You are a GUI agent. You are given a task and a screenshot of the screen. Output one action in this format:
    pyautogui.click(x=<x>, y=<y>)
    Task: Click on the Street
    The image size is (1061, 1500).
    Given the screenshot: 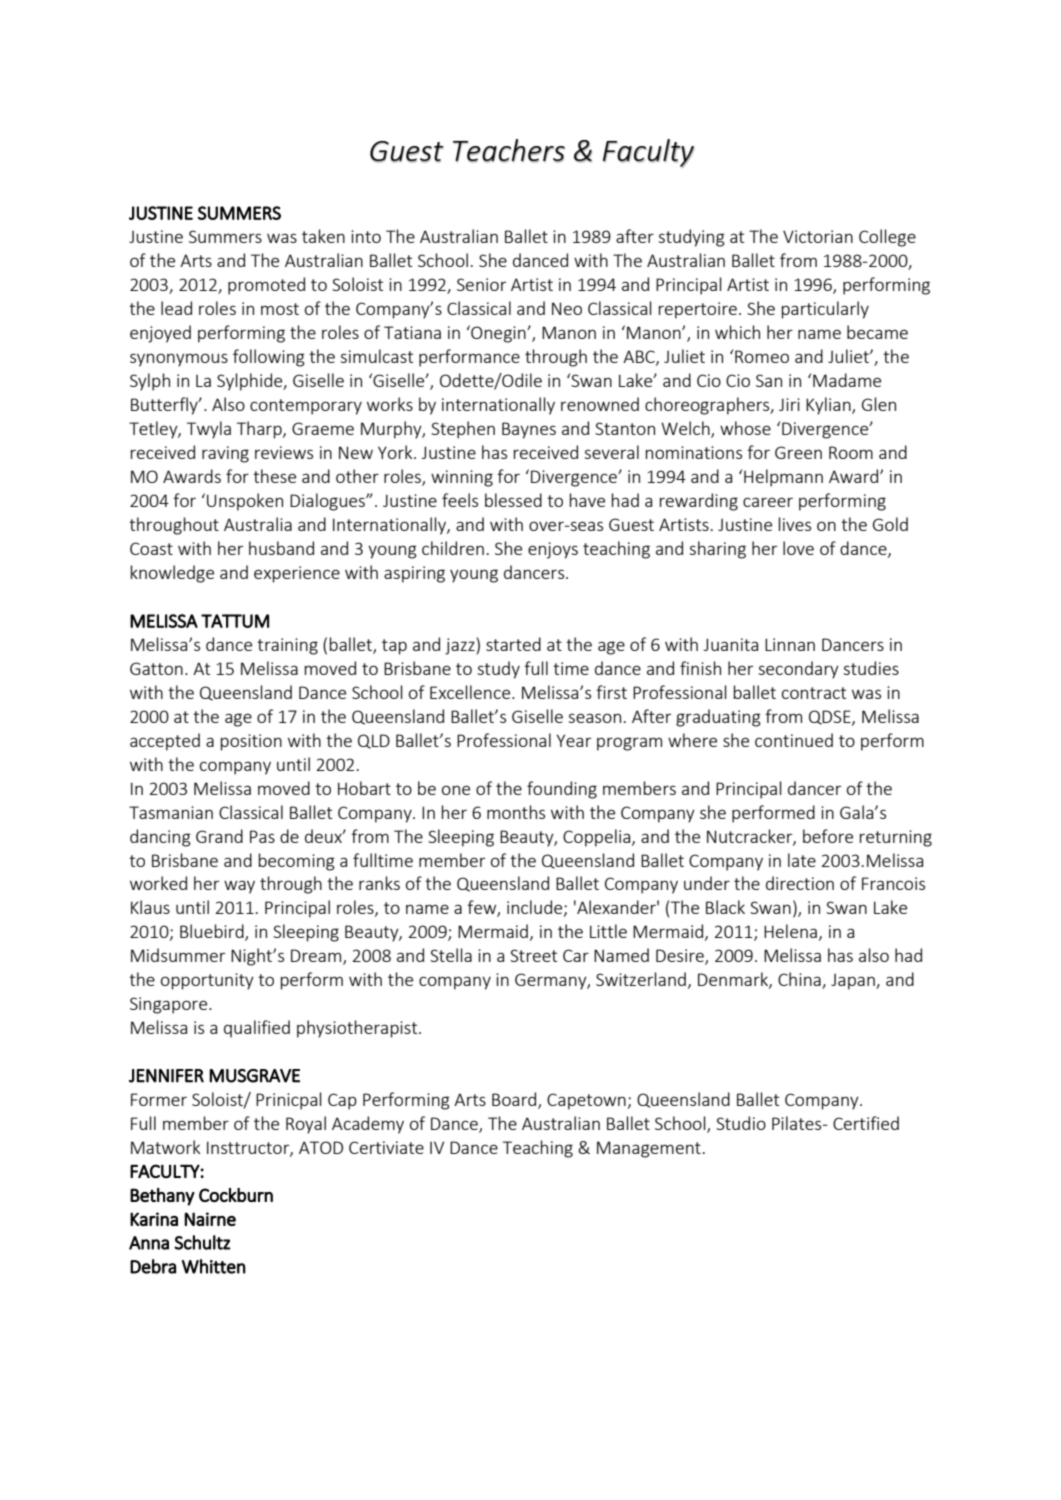 What is the action you would take?
    pyautogui.click(x=533, y=955)
